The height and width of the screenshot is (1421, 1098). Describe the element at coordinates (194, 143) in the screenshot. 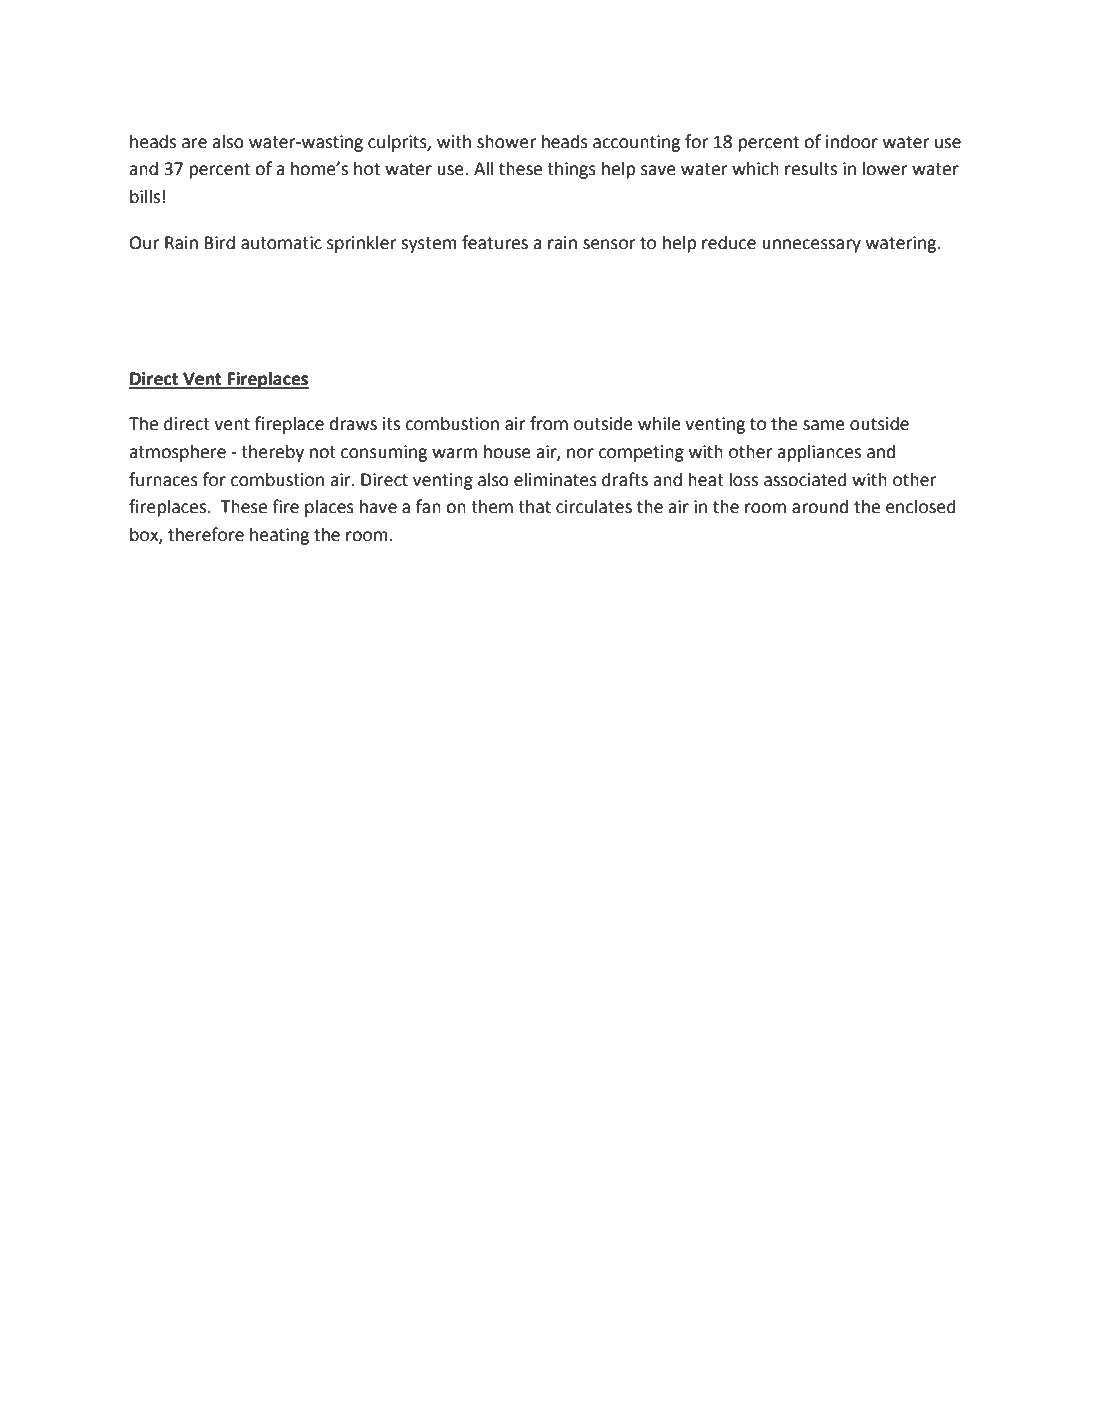

I see `are` at that location.
